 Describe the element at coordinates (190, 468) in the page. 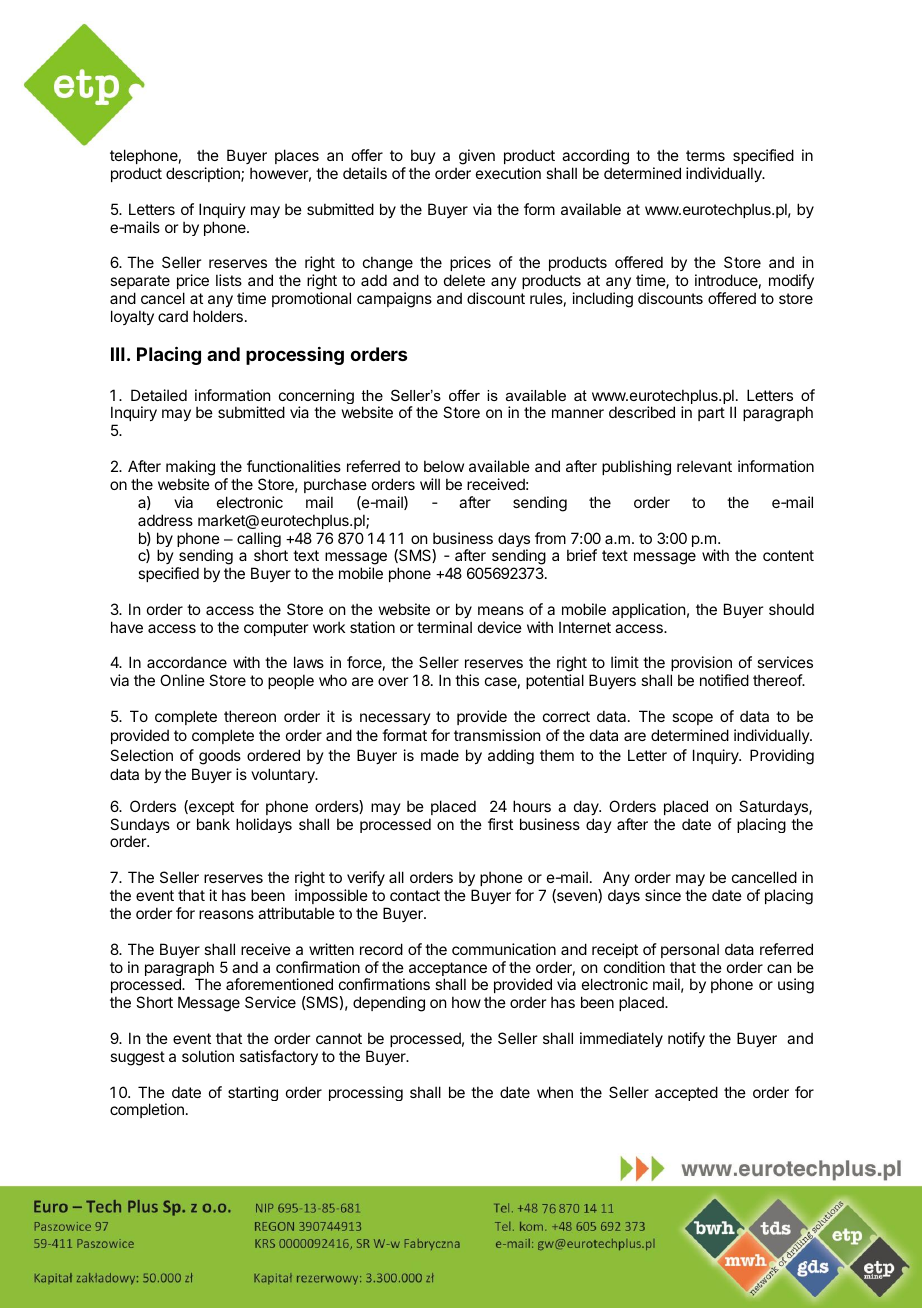

I see `making` at that location.
